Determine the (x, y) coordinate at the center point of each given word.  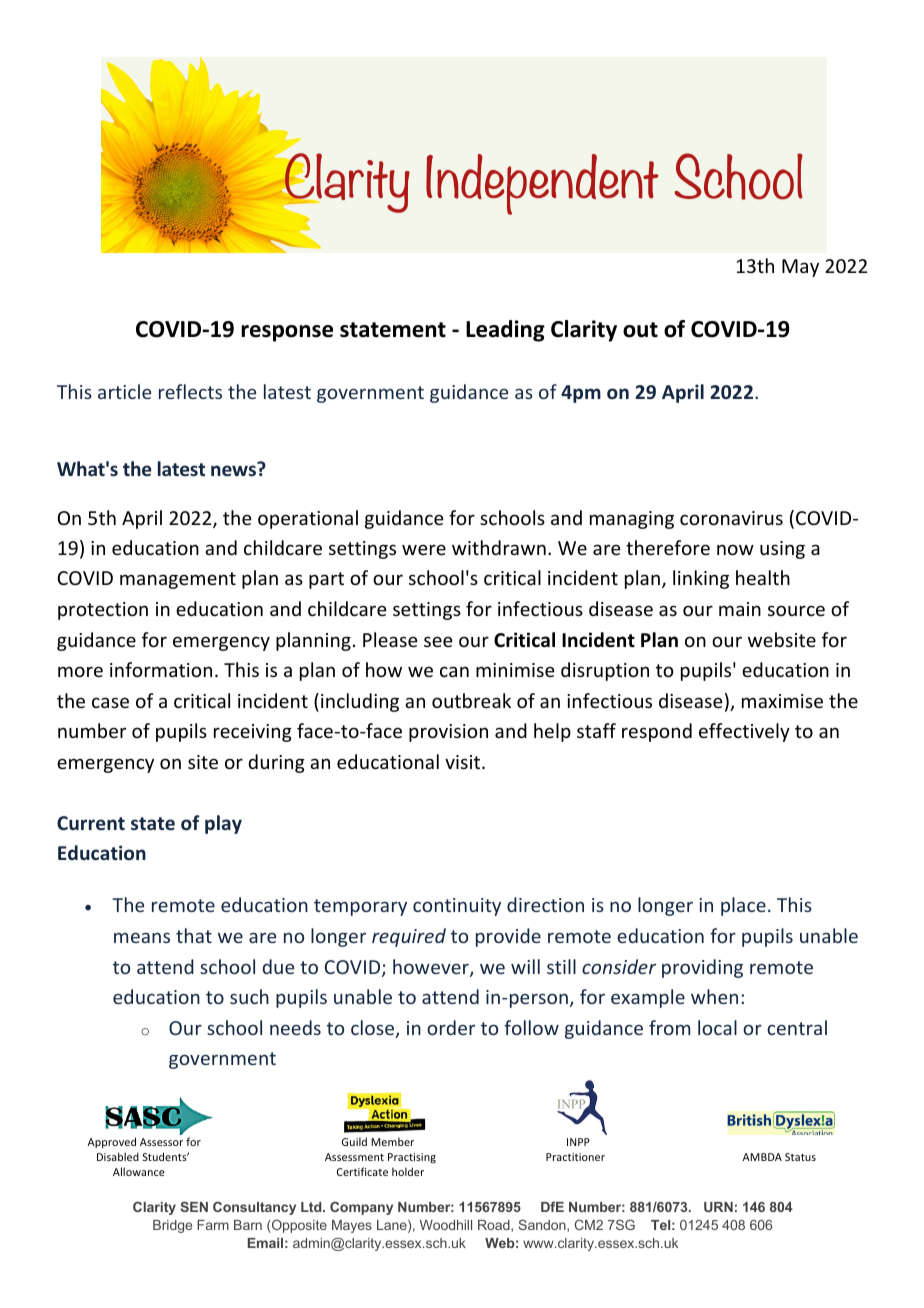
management (178, 580)
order (451, 1027)
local (717, 1027)
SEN (194, 1206)
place (743, 906)
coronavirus (731, 518)
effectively (744, 732)
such (249, 996)
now (735, 549)
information (161, 669)
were (424, 549)
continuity (457, 907)
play (223, 824)
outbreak (471, 700)
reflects (190, 391)
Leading (505, 331)
